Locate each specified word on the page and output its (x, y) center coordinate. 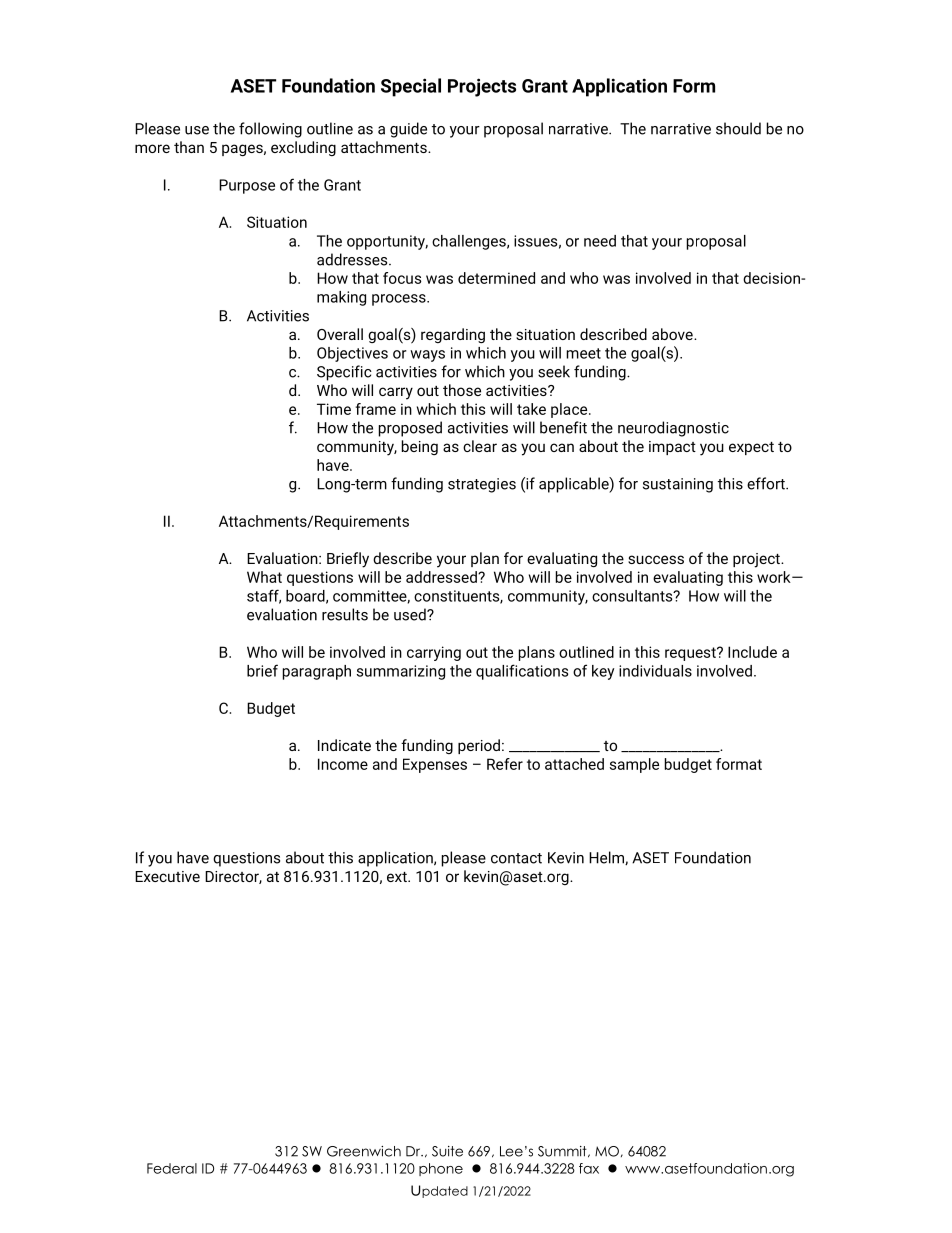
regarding (453, 335)
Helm (607, 858)
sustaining (678, 485)
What (264, 577)
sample (634, 765)
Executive (167, 876)
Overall (340, 334)
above (673, 334)
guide (408, 130)
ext (398, 877)
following (270, 130)
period (479, 746)
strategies (482, 485)
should (738, 128)
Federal (172, 1168)
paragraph (317, 672)
